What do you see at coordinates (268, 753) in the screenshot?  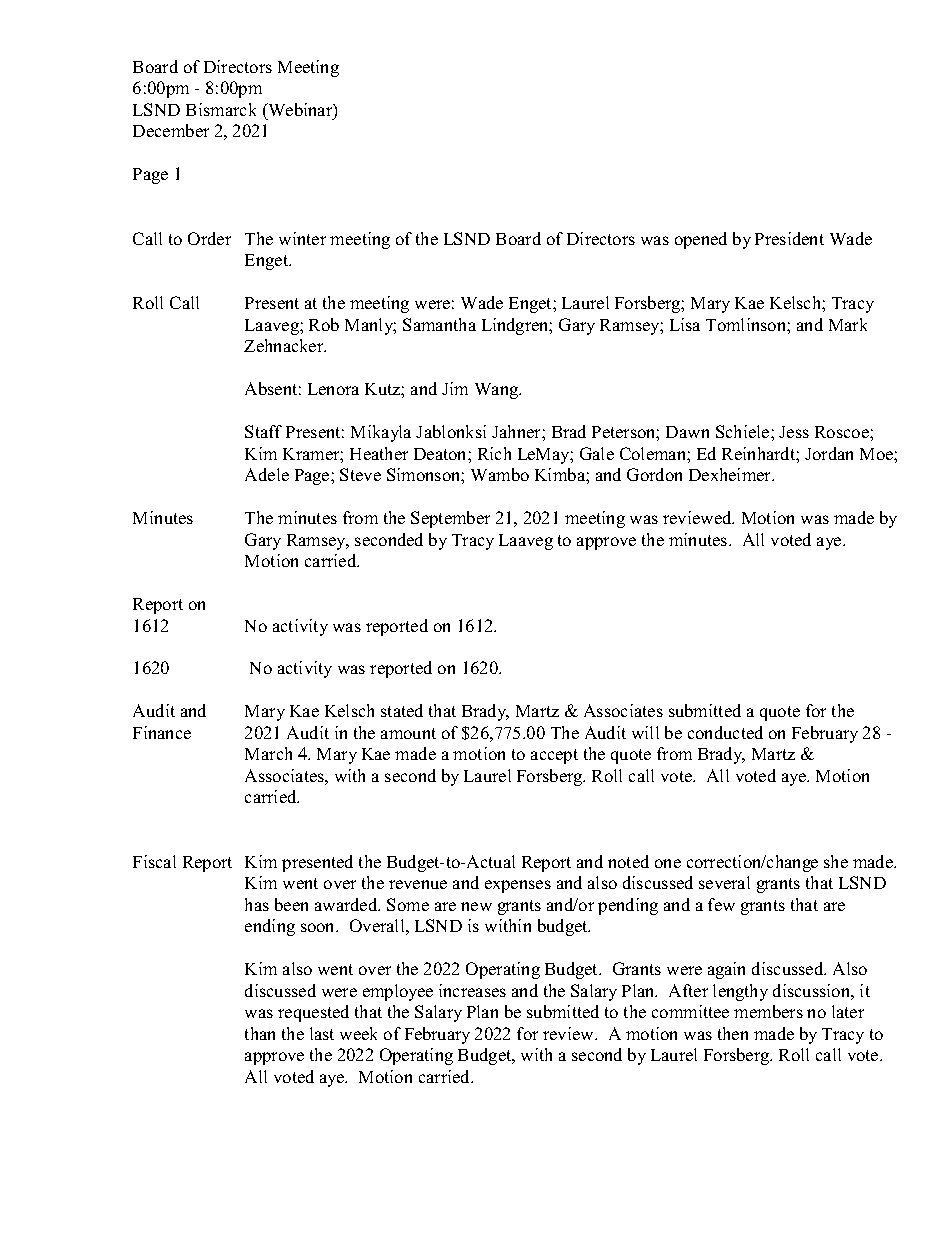 I see `March` at bounding box center [268, 753].
